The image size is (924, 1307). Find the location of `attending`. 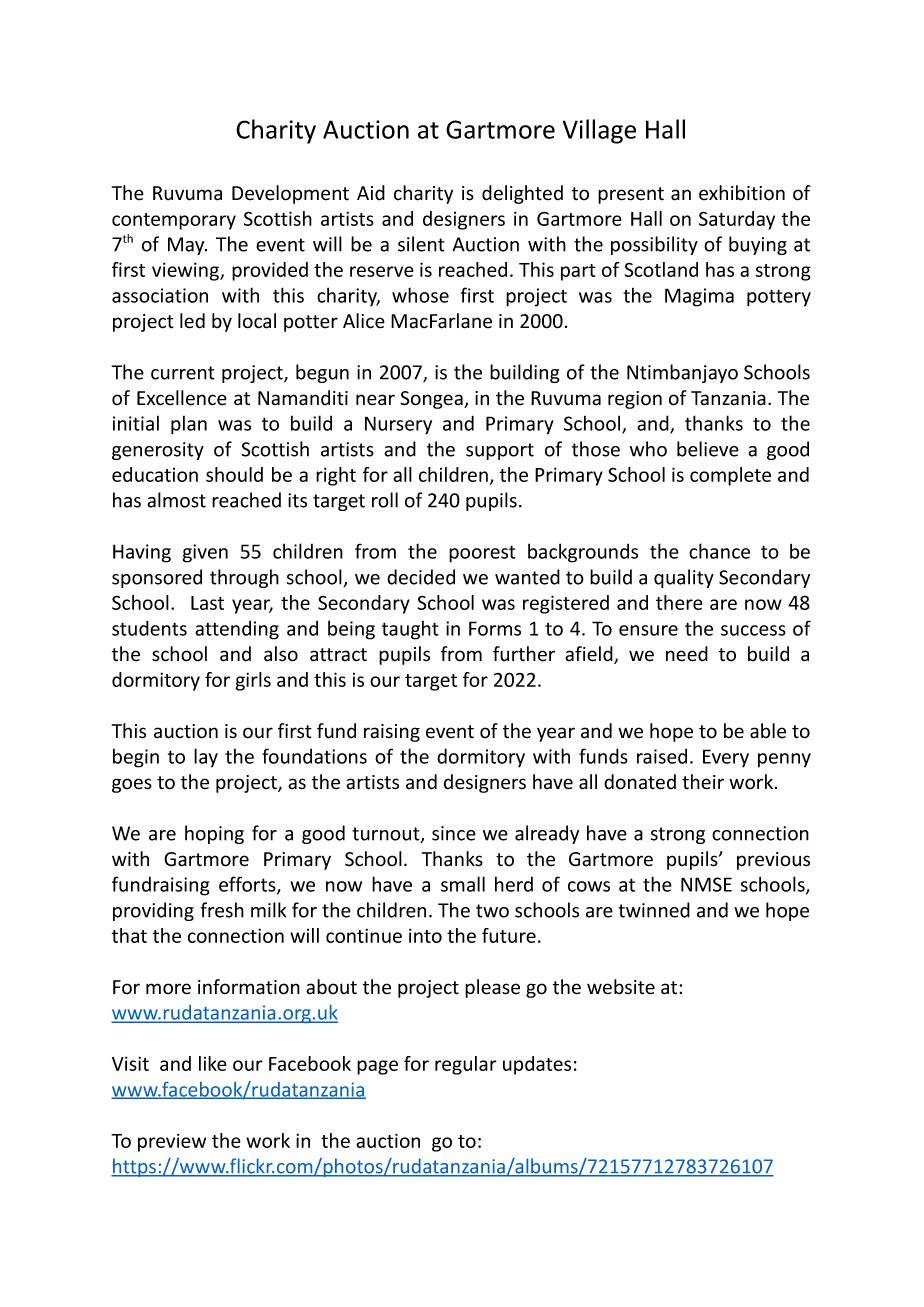

attending is located at coordinates (237, 630).
